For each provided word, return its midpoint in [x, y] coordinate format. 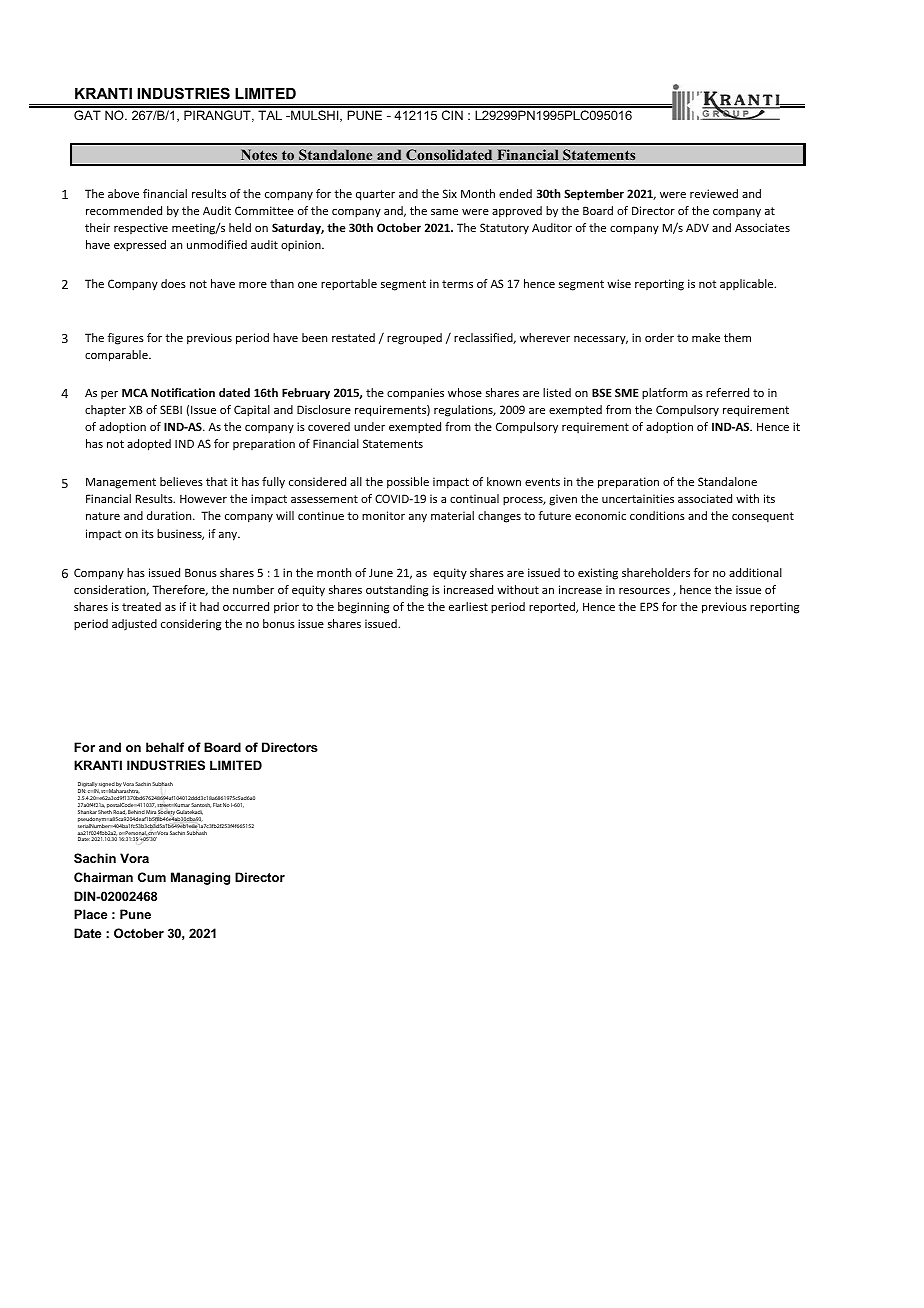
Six [450, 193]
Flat [217, 805]
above [123, 193]
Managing [200, 878]
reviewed [714, 193]
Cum [152, 877]
